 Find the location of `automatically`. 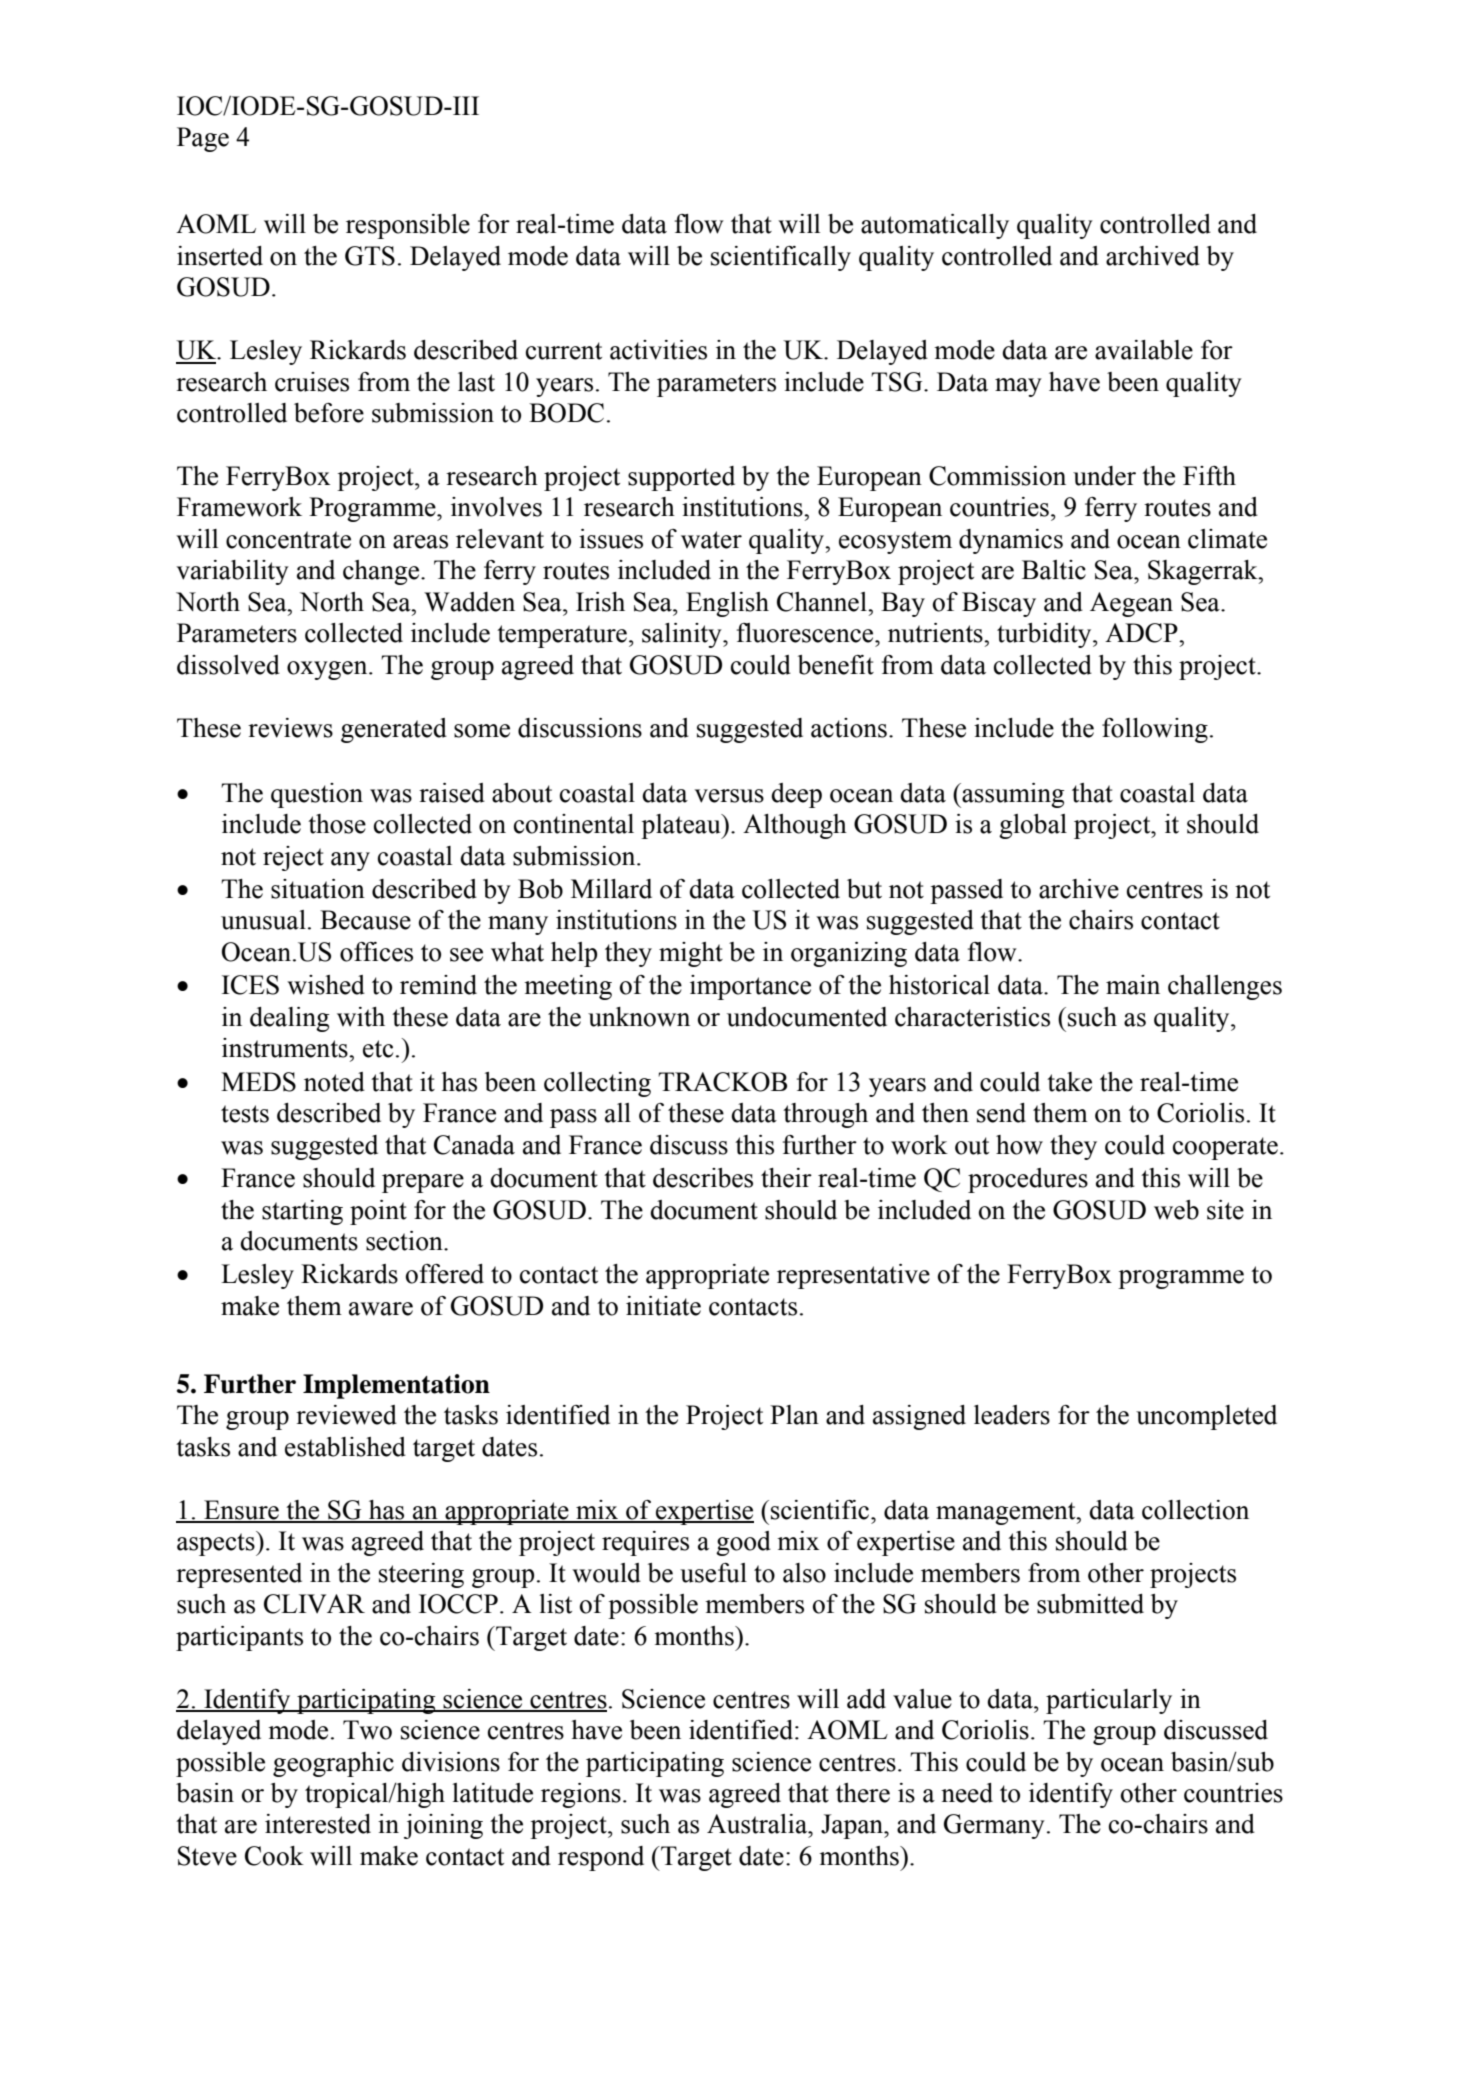

automatically is located at coordinates (935, 226).
